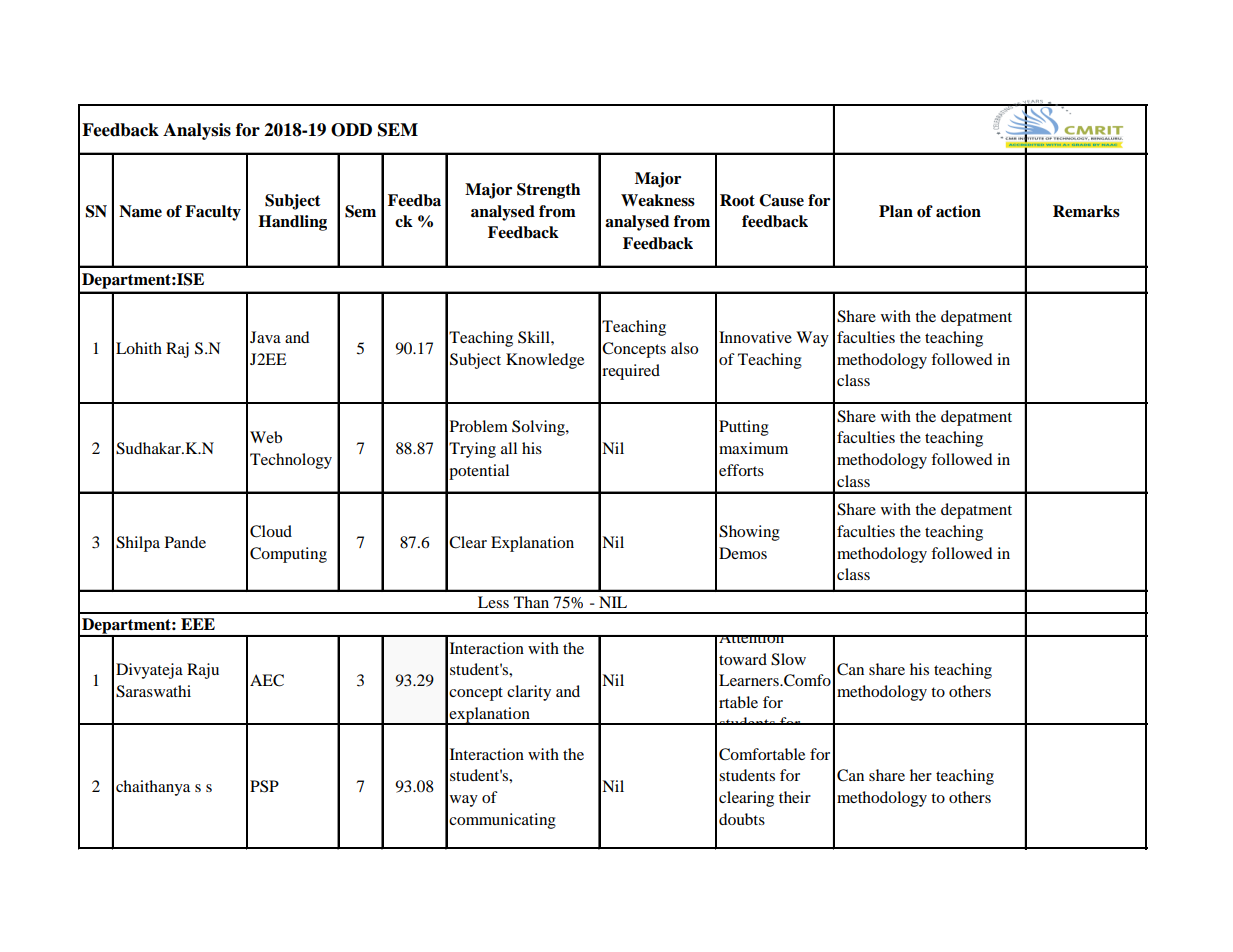 This page has width=1233, height=952. I want to click on all, so click(509, 448).
